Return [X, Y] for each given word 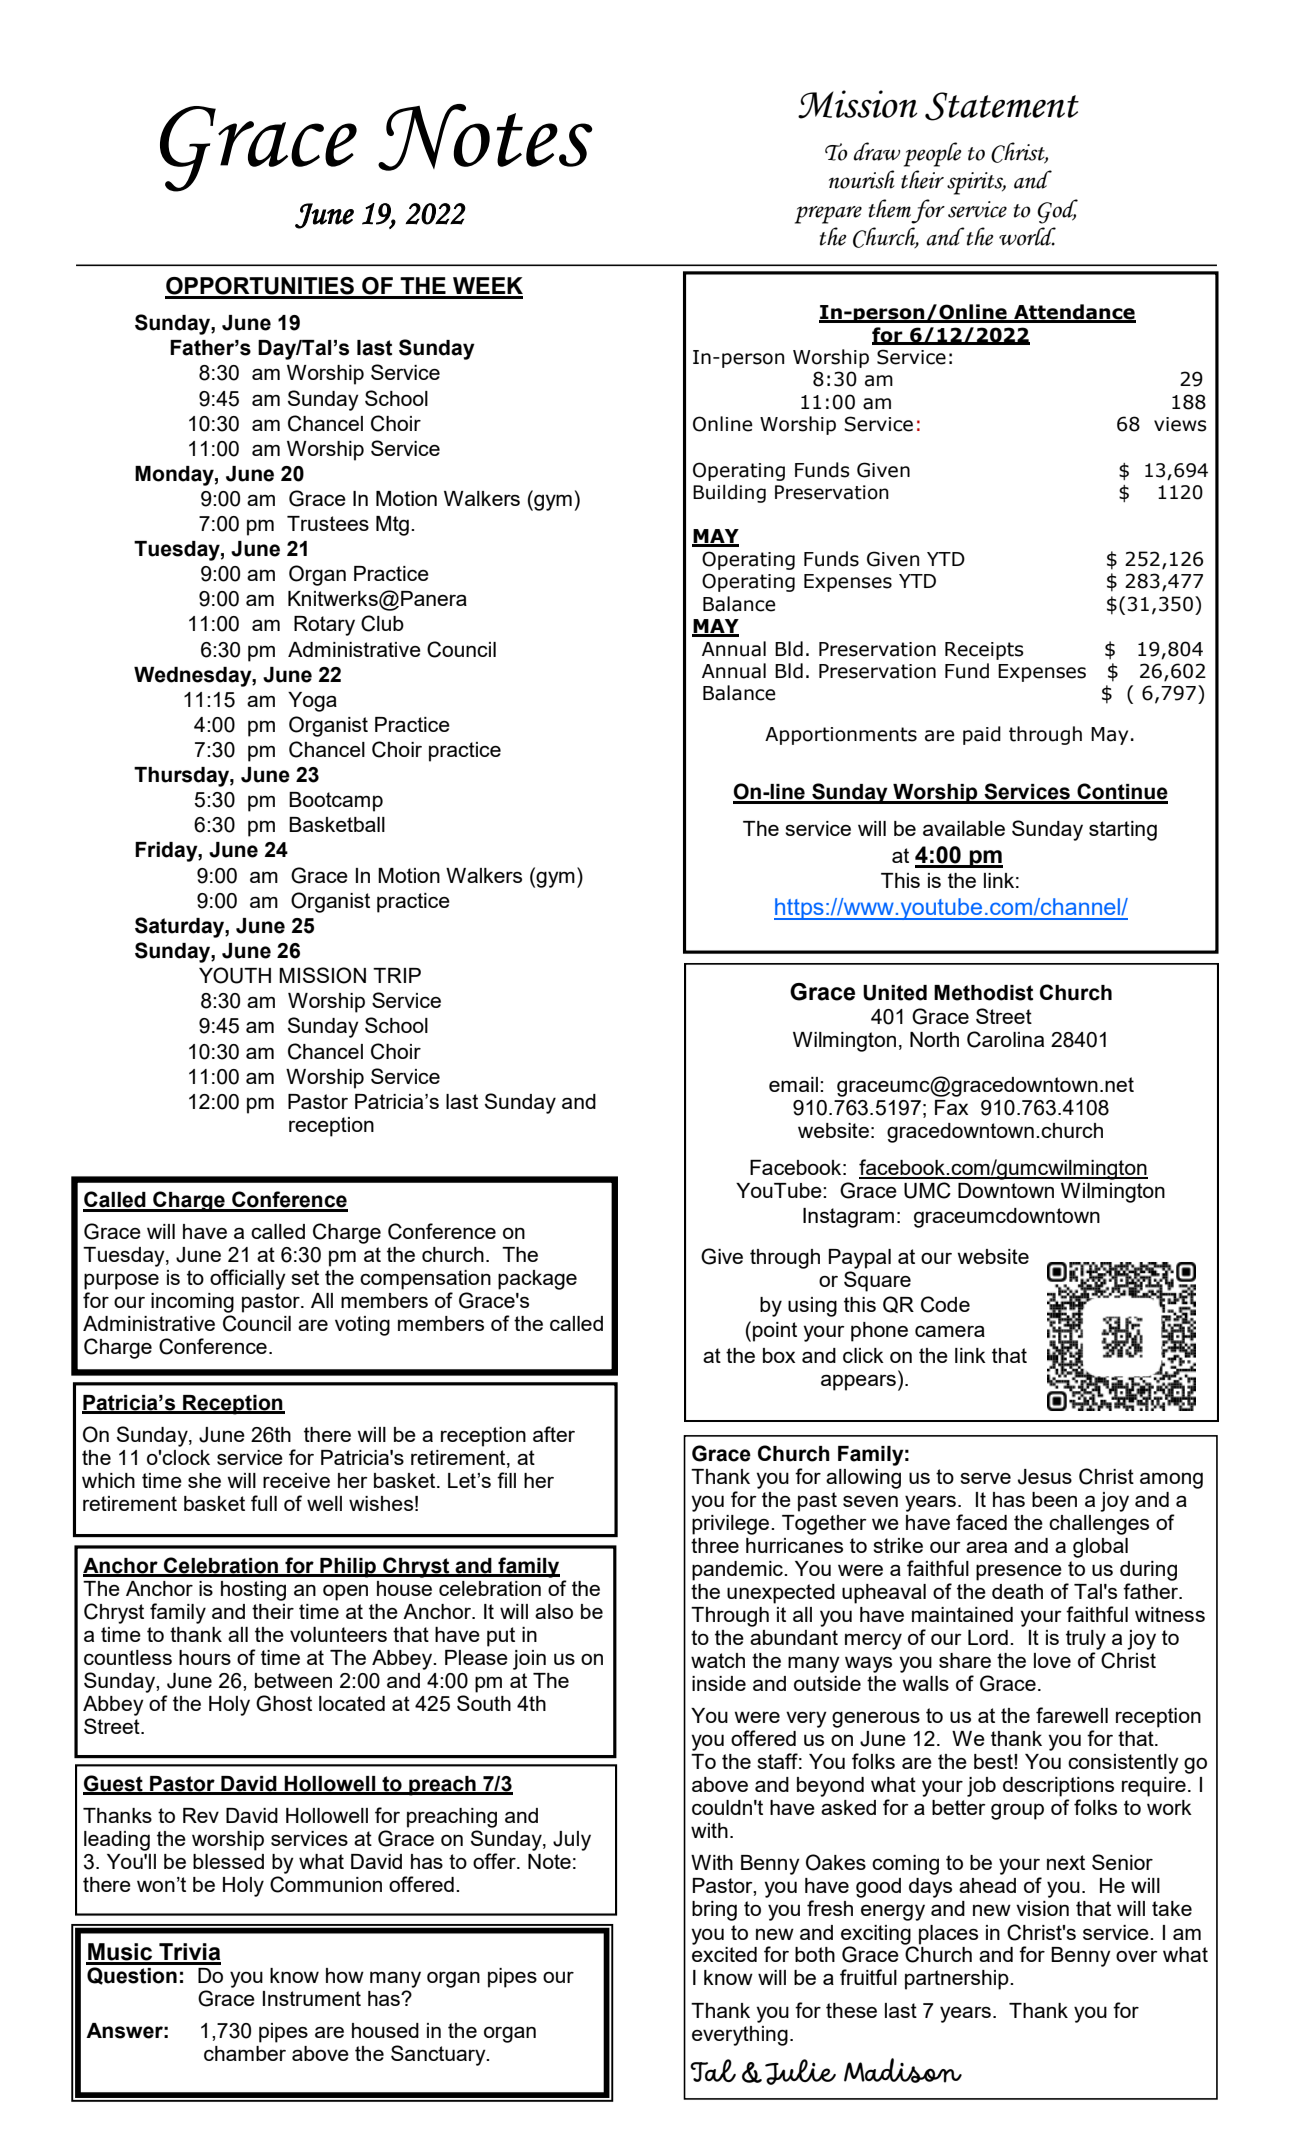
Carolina [1005, 1039]
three [715, 1545]
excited [724, 1954]
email [793, 1084]
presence [1019, 1572]
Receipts [984, 651]
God [1057, 211]
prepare [828, 215]
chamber [245, 2053]
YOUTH [235, 975]
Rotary [324, 626]
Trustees [328, 523]
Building [729, 494]
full [264, 1503]
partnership [958, 1980]
